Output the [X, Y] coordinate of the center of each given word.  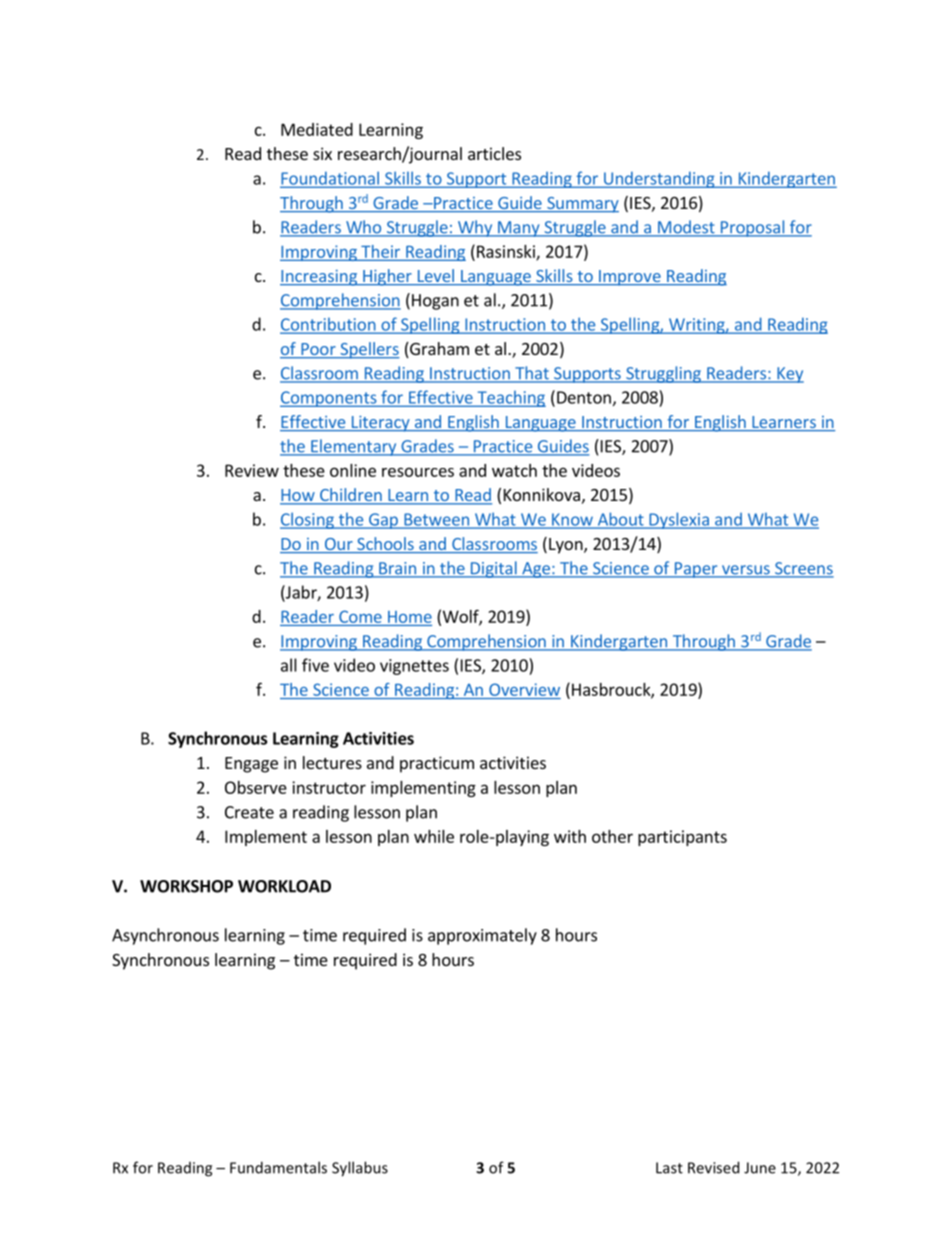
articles [494, 153]
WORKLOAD [284, 886]
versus [746, 571]
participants [682, 838]
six [322, 153]
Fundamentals [278, 1167]
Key [789, 375]
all [289, 665]
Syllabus [360, 1169]
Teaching [510, 398]
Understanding [659, 179]
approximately [482, 936]
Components [329, 399]
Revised [713, 1167]
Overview [524, 689]
